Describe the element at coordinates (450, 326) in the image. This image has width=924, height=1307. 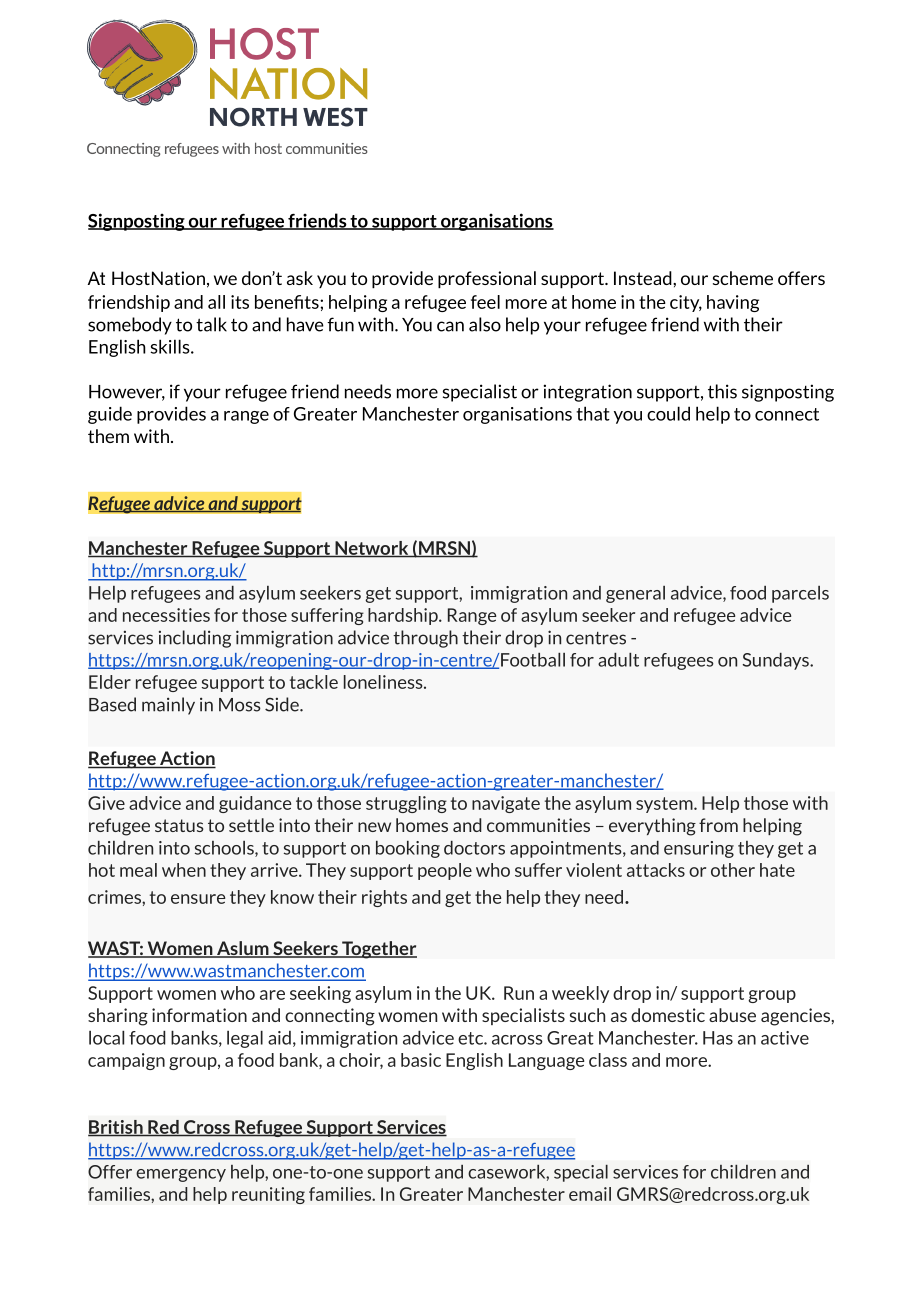
I see `can` at that location.
